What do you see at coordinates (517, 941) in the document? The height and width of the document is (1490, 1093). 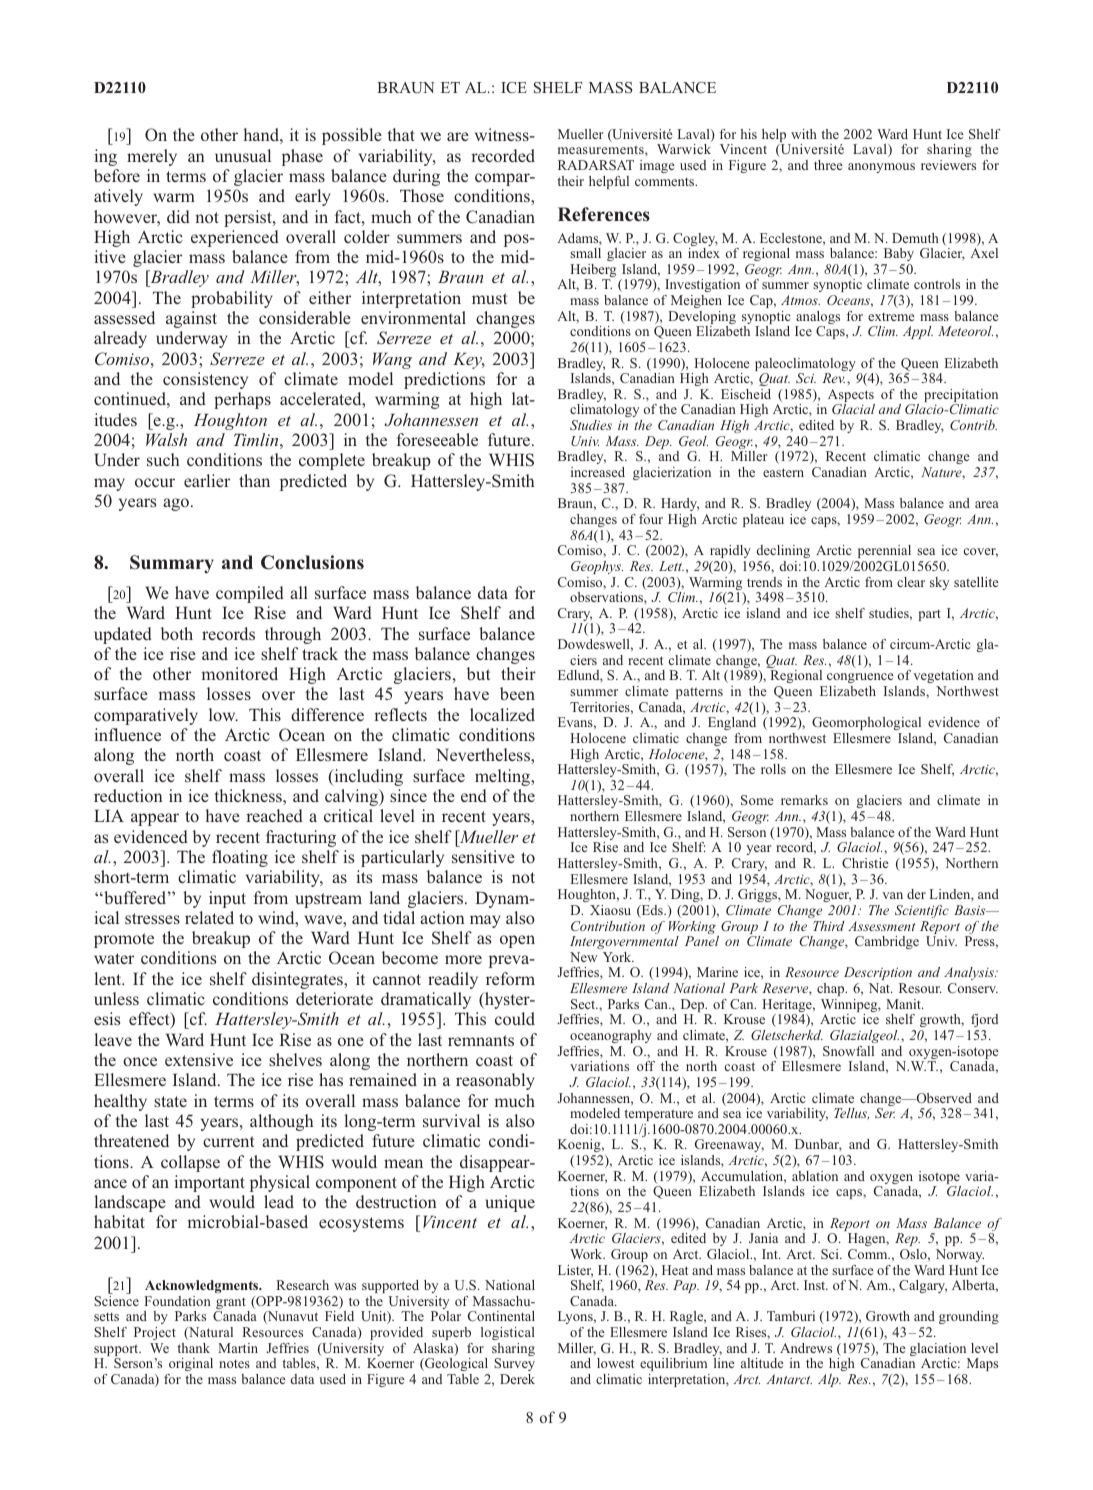 I see `open` at bounding box center [517, 941].
